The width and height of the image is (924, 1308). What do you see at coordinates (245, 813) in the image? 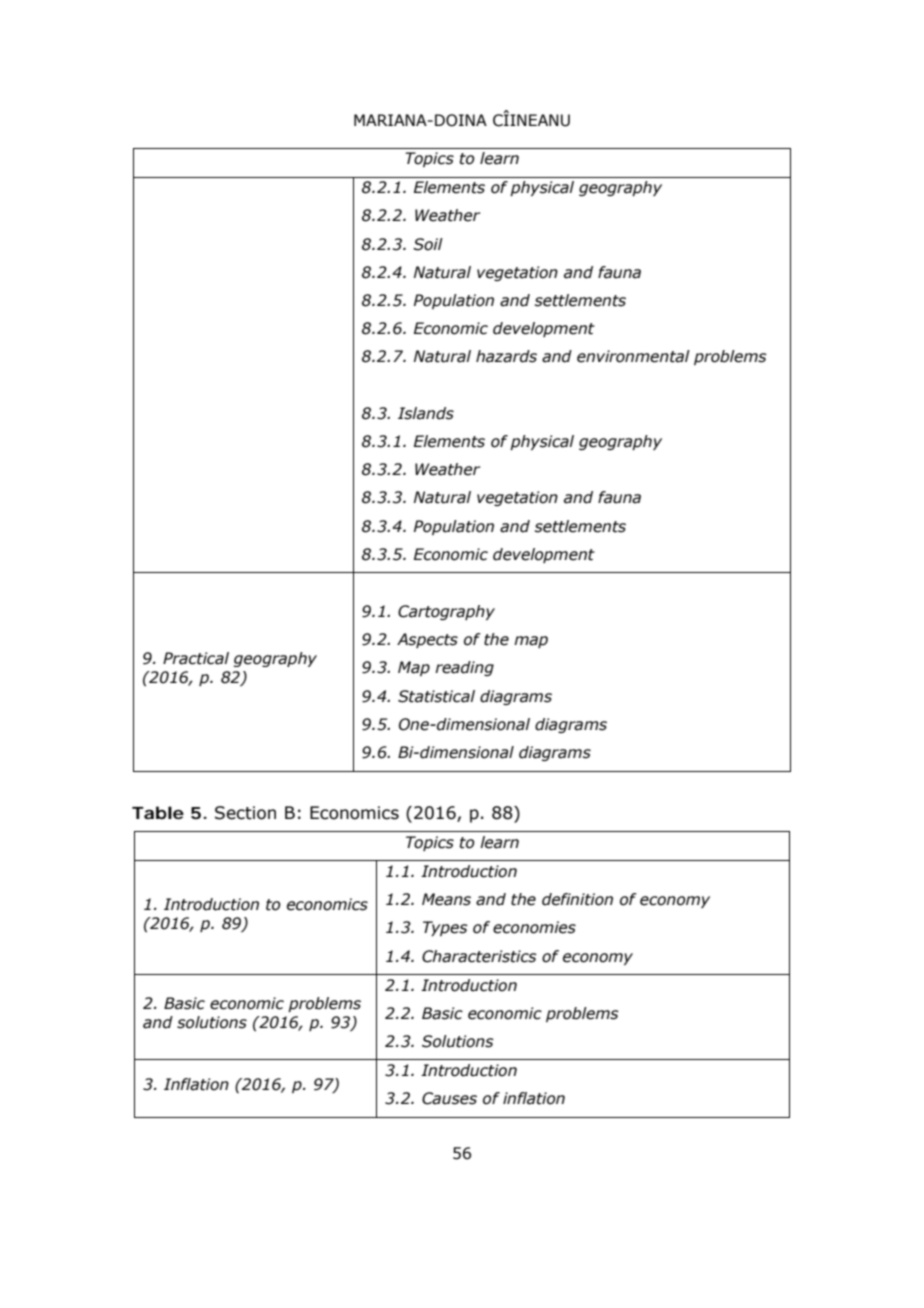
I see `Section` at bounding box center [245, 813].
